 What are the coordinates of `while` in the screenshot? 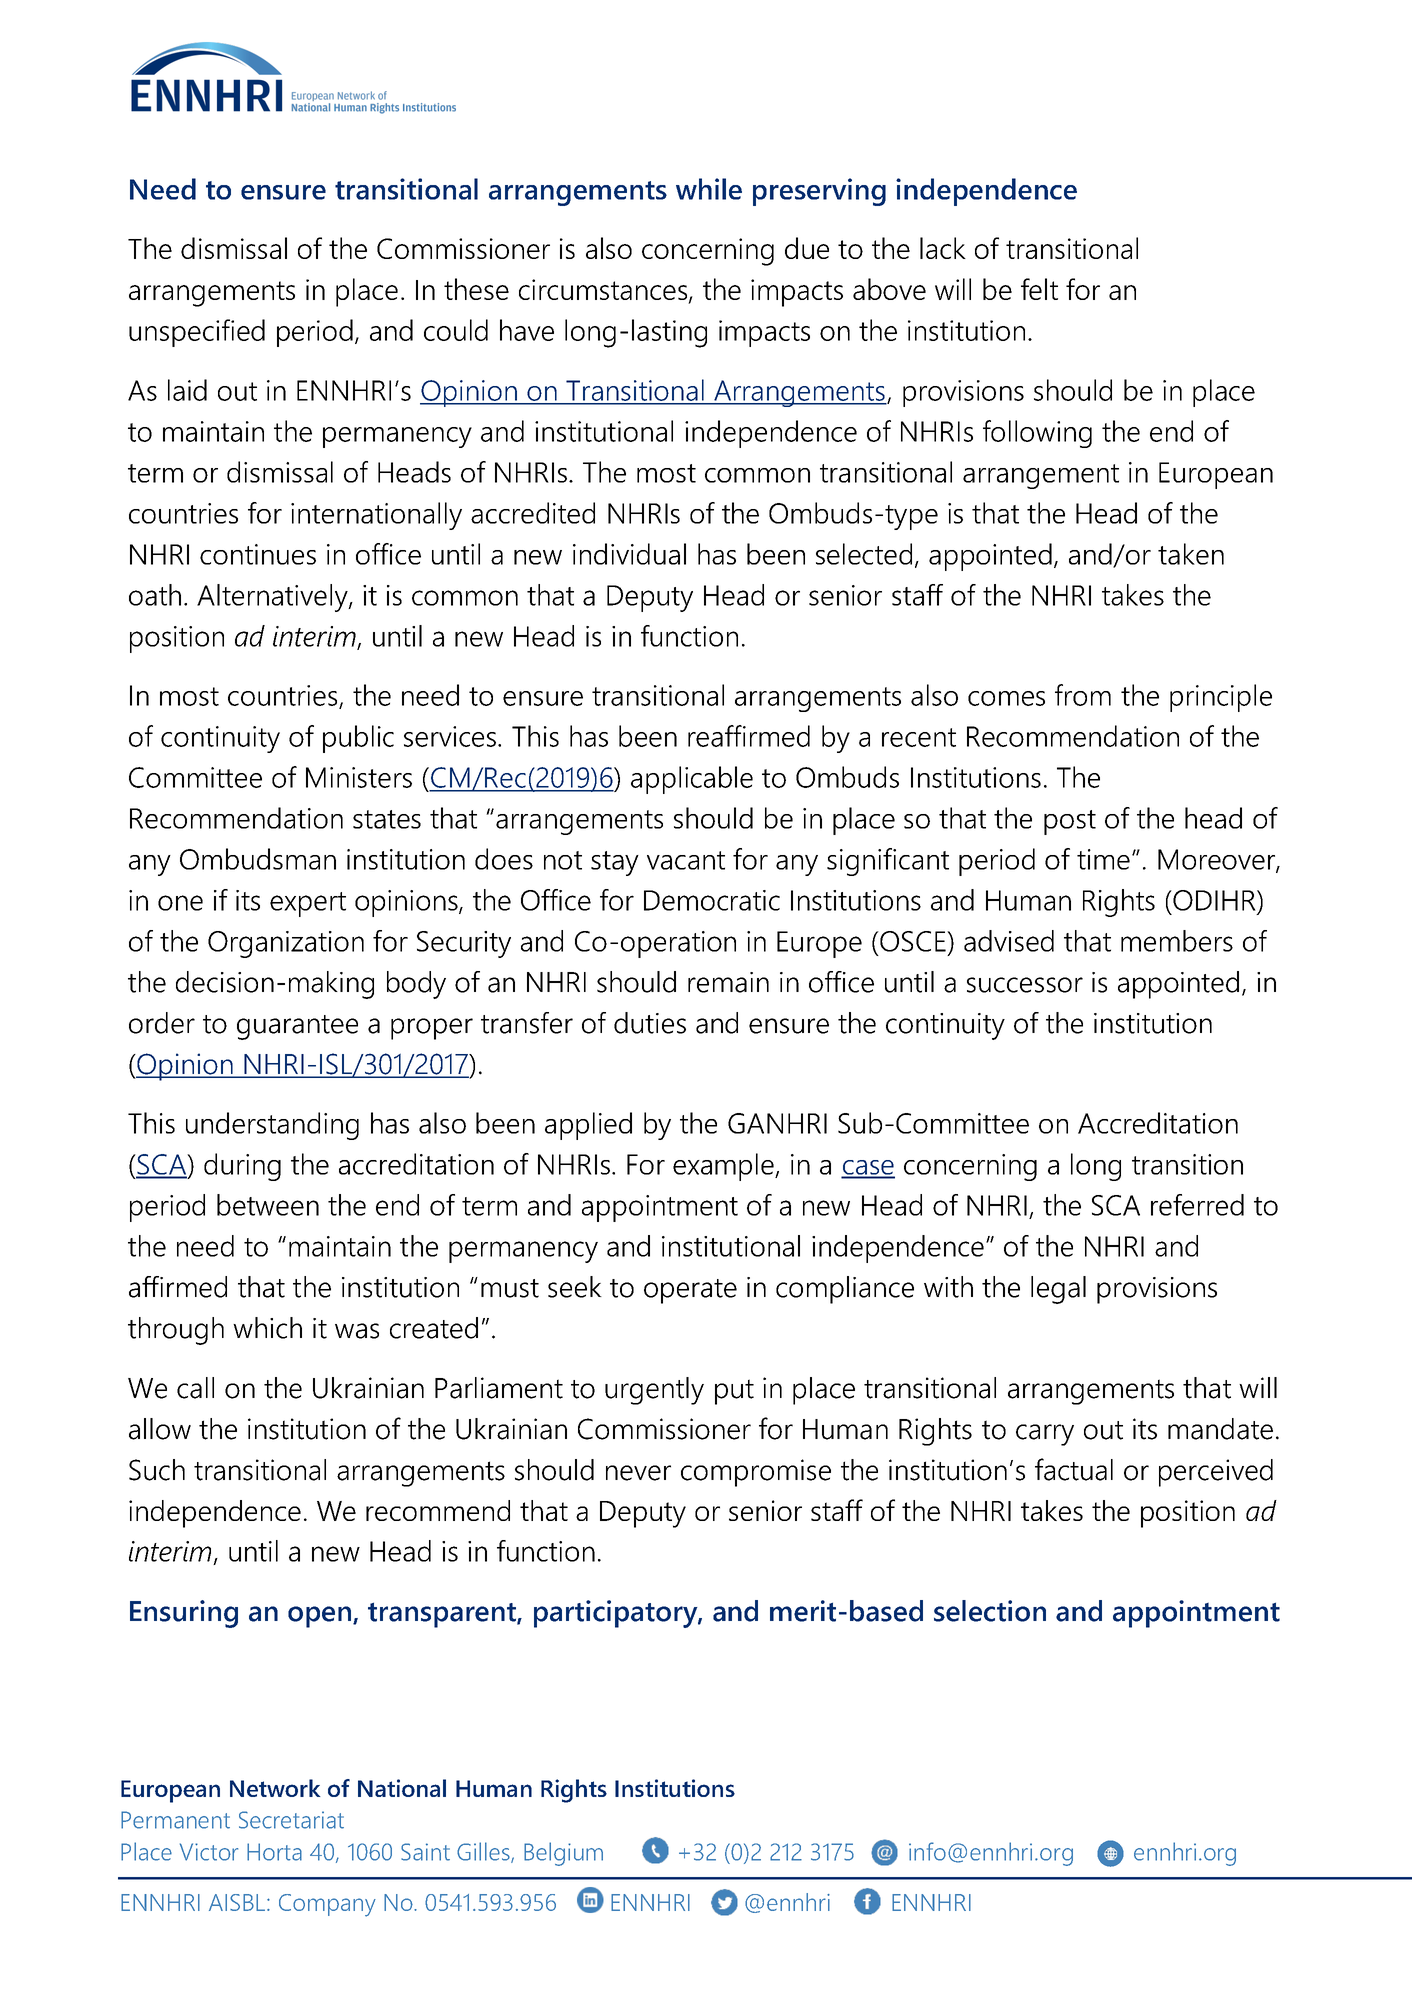 It's located at (709, 189).
